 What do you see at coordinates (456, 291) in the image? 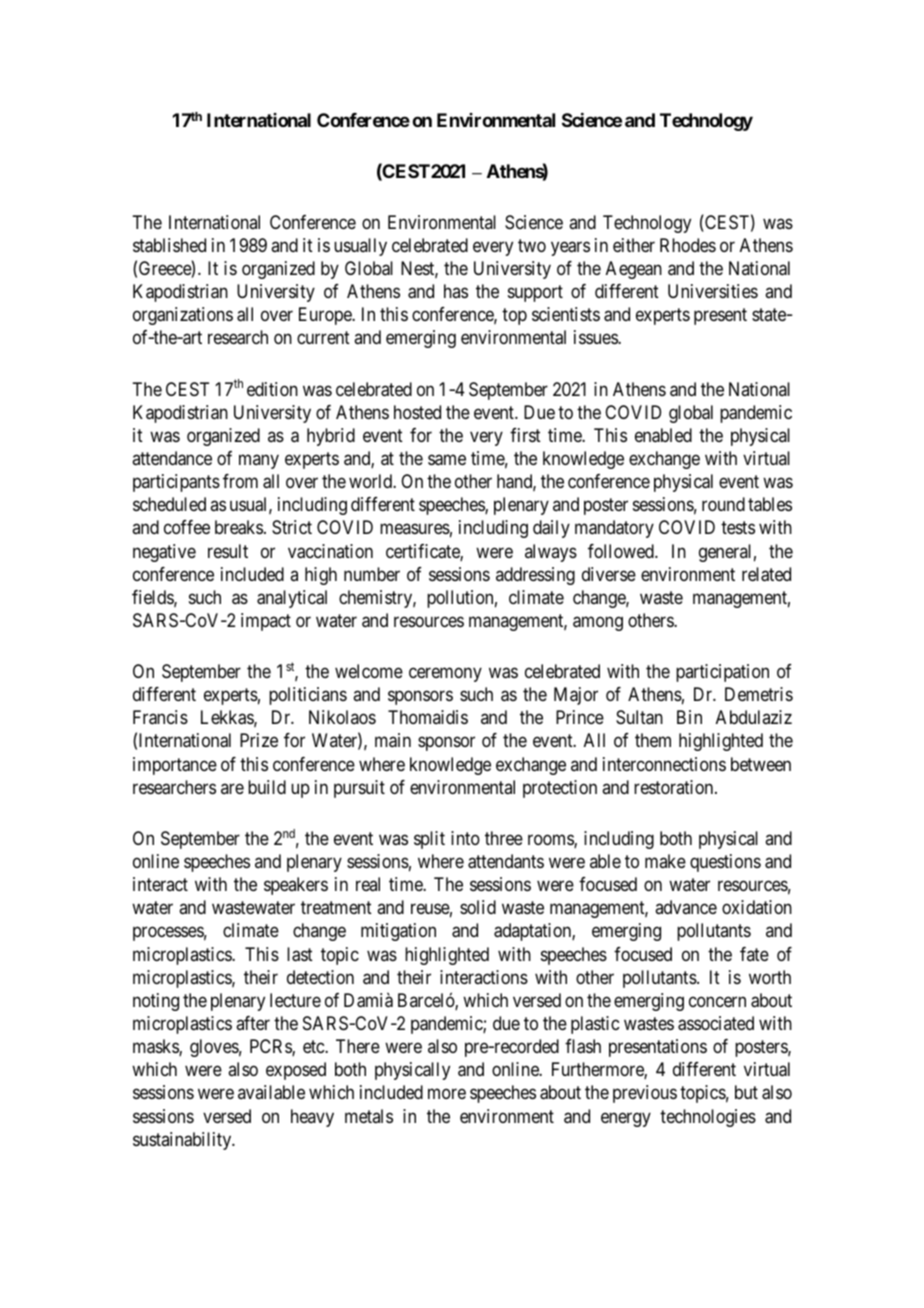
I see `has` at bounding box center [456, 291].
